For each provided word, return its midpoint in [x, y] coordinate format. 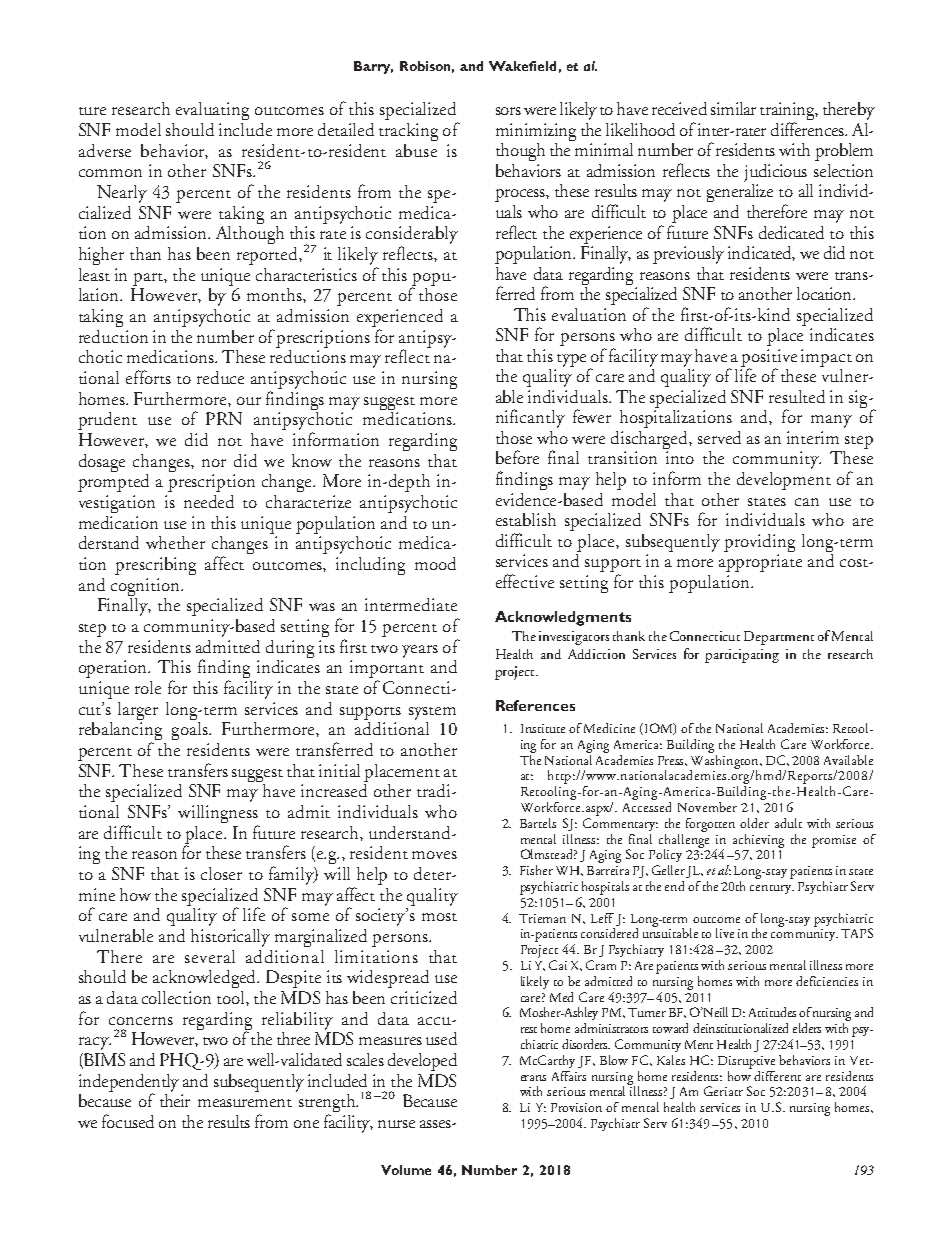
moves [434, 855]
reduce [220, 377]
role [148, 687]
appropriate [760, 563]
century [772, 889]
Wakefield [522, 66]
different [777, 1076]
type [571, 360]
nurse [396, 1124]
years [420, 651]
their [175, 1099]
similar [733, 108]
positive [769, 359]
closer [221, 873]
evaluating [212, 111]
